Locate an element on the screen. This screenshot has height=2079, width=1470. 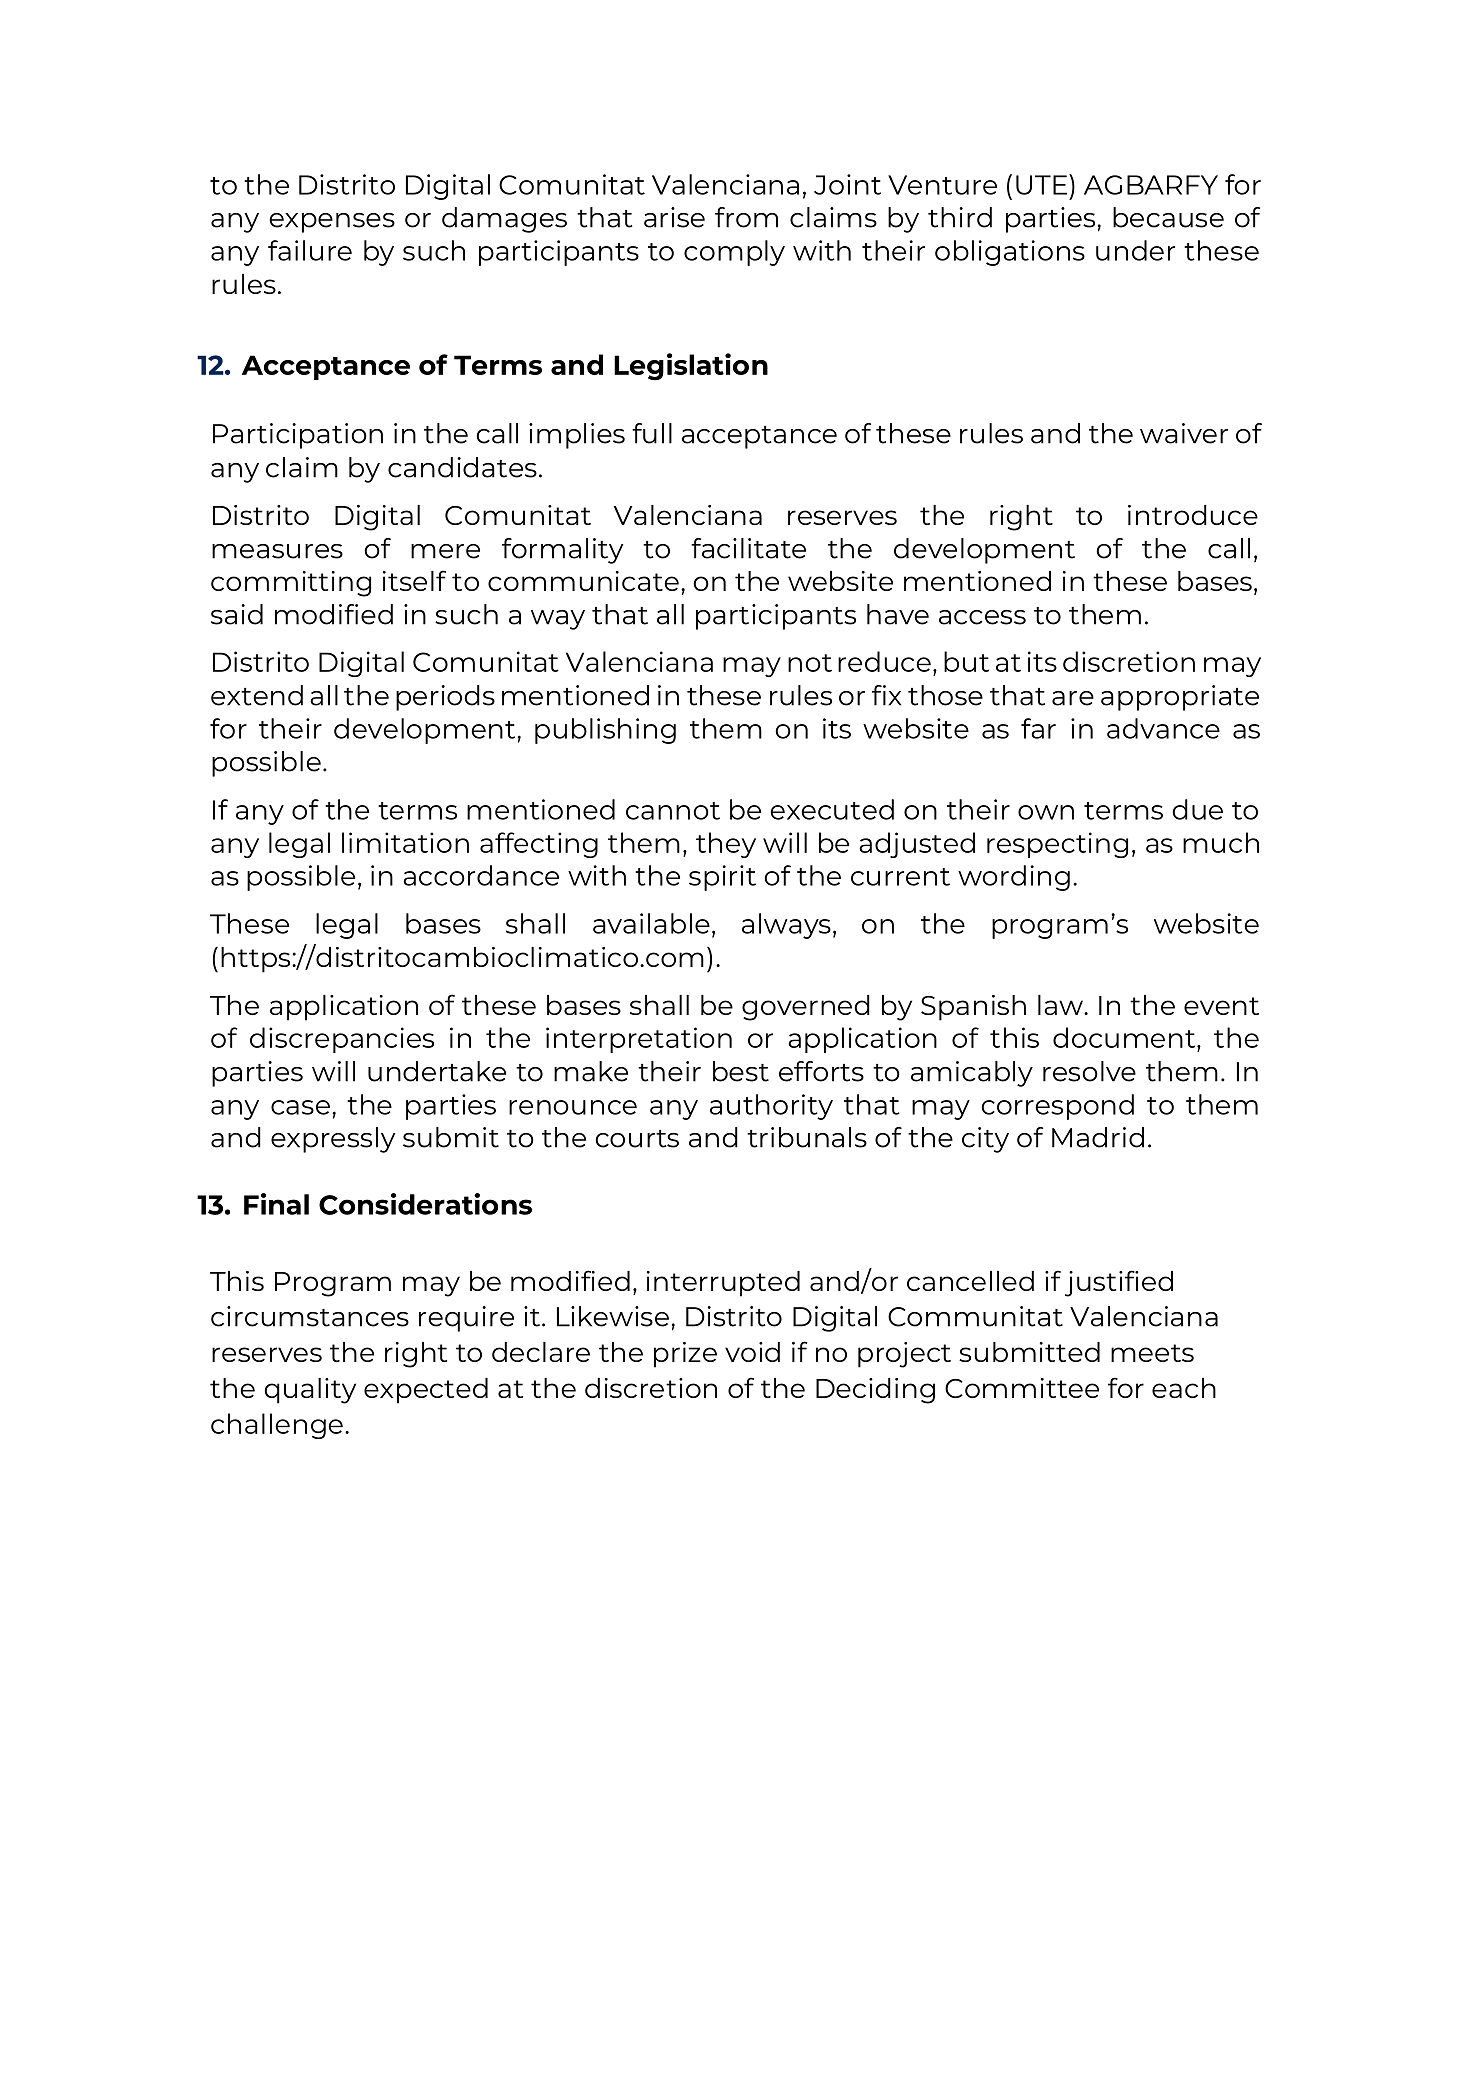
because is located at coordinates (1168, 217).
